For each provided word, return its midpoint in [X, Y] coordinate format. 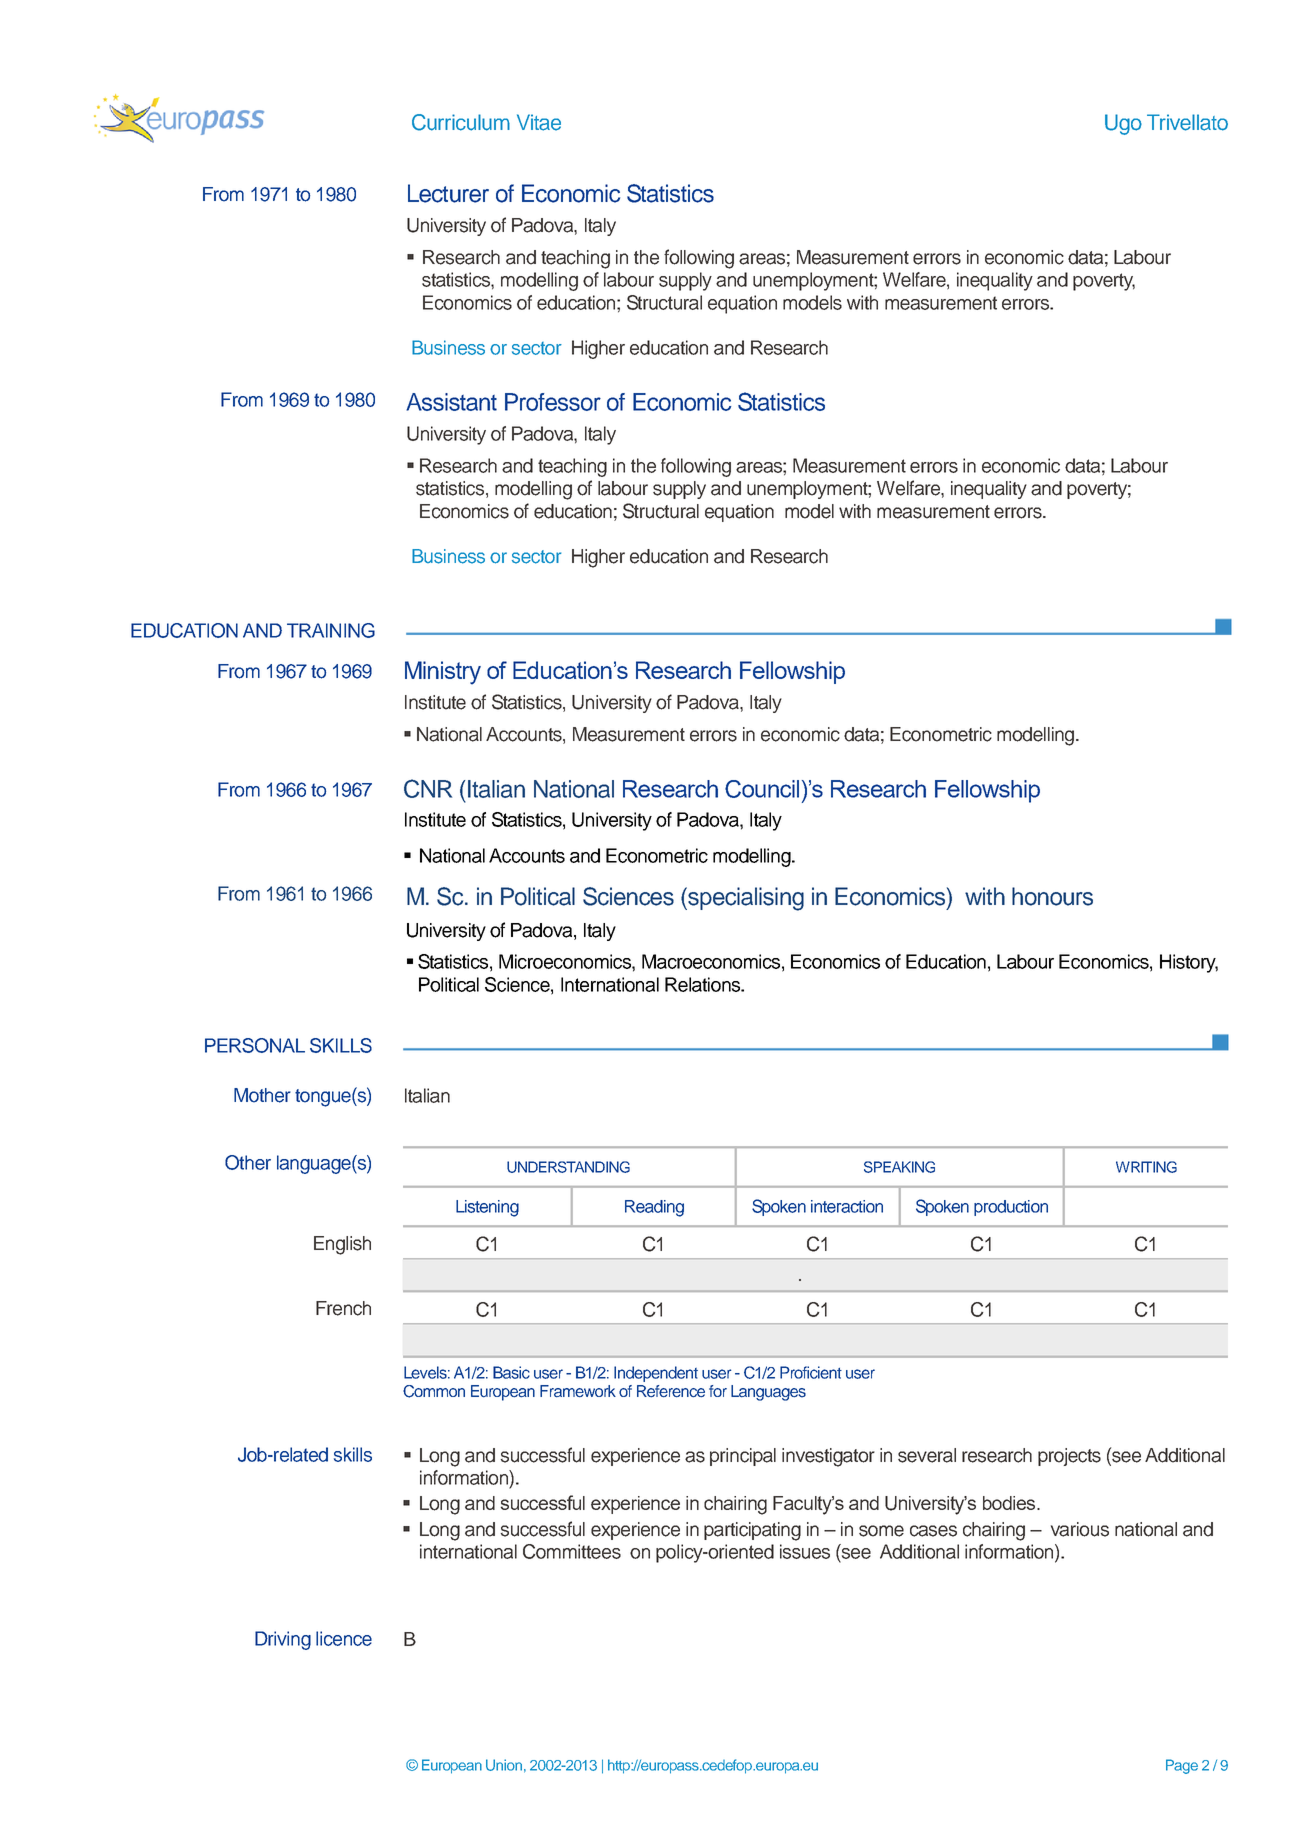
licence [344, 1638]
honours [1052, 896]
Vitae [539, 122]
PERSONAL [255, 1045]
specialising [745, 899]
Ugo [1123, 124]
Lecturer [448, 193]
